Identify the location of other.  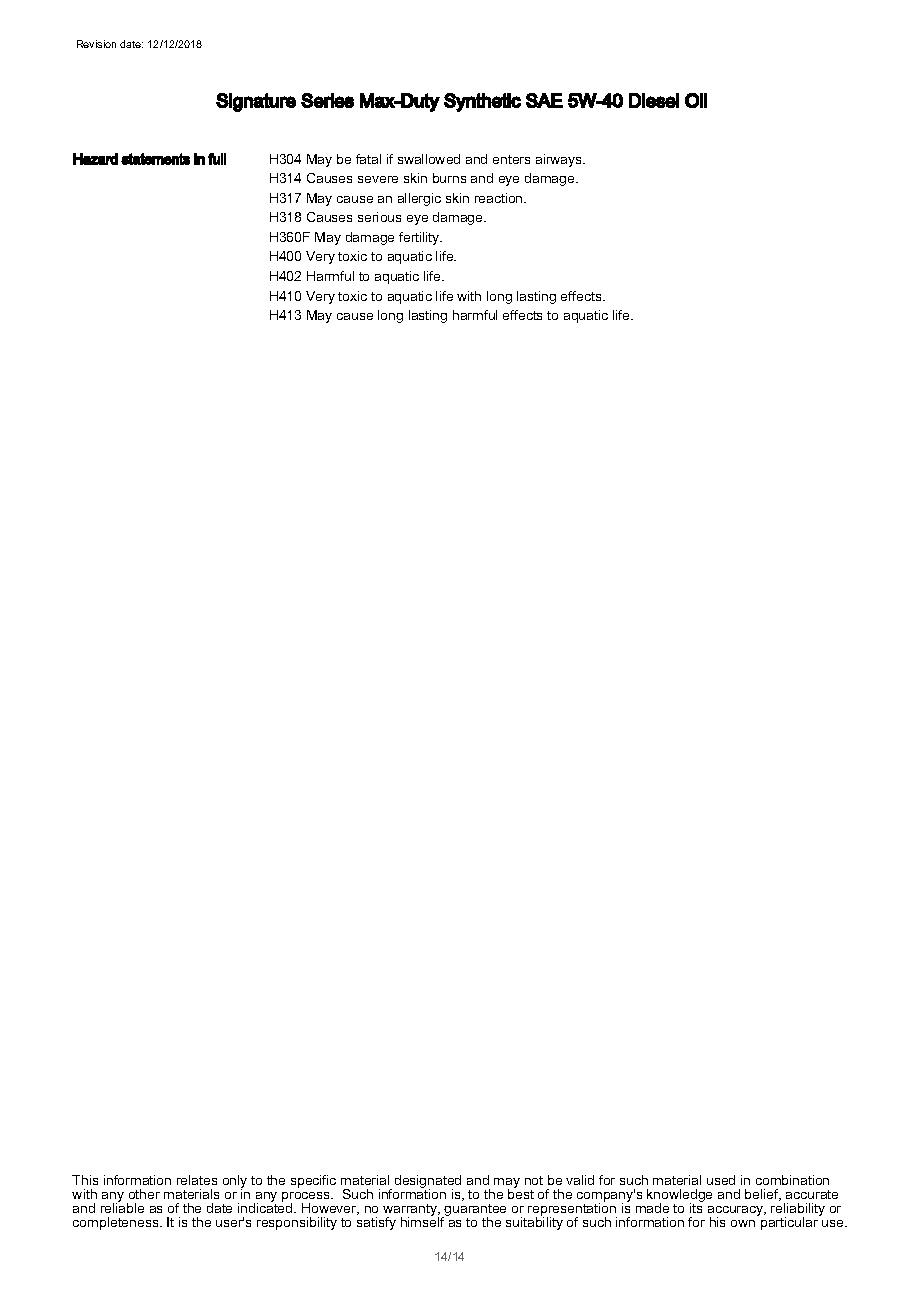
(144, 1194).
